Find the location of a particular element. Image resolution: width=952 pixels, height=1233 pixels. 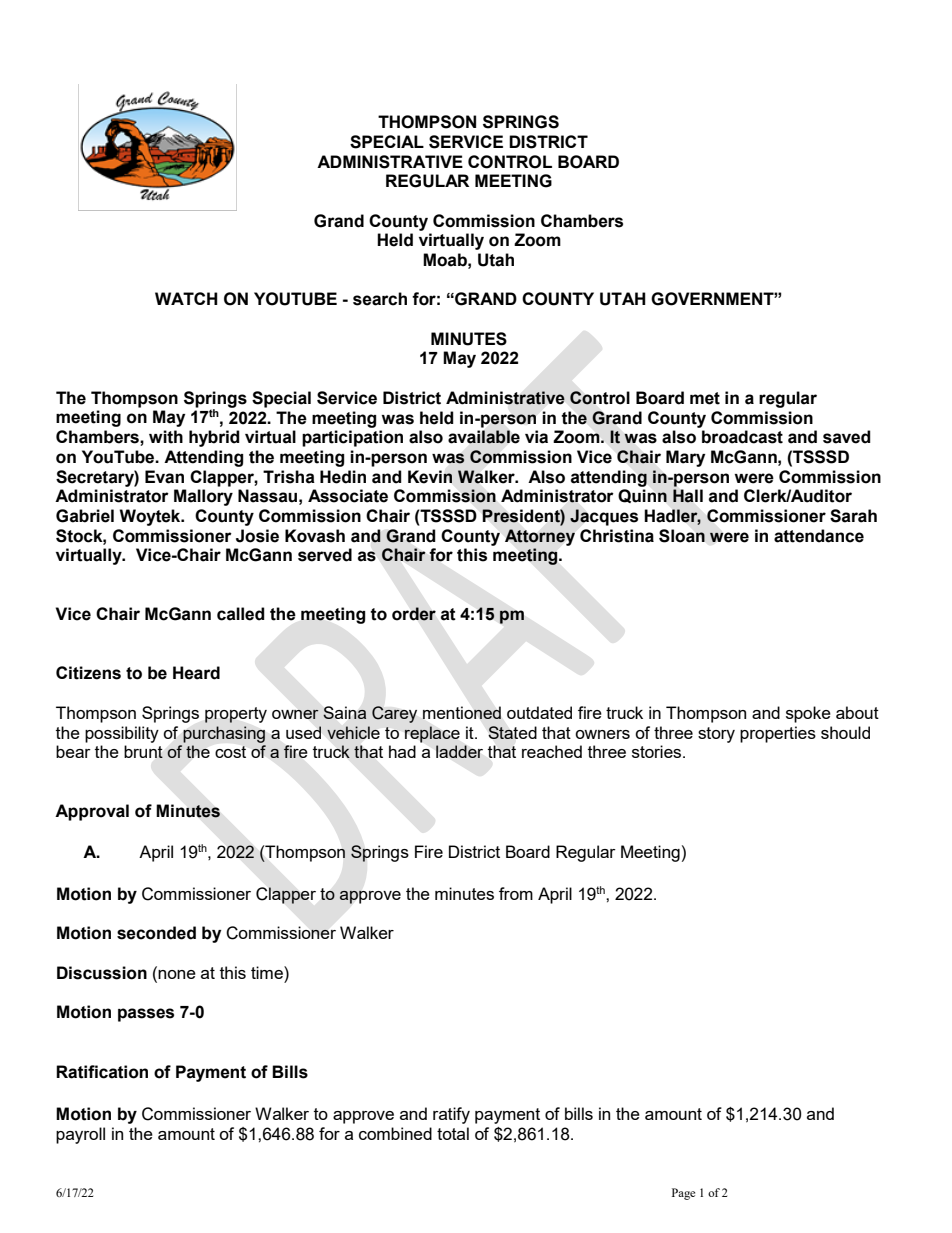

WATCH is located at coordinates (186, 298).
